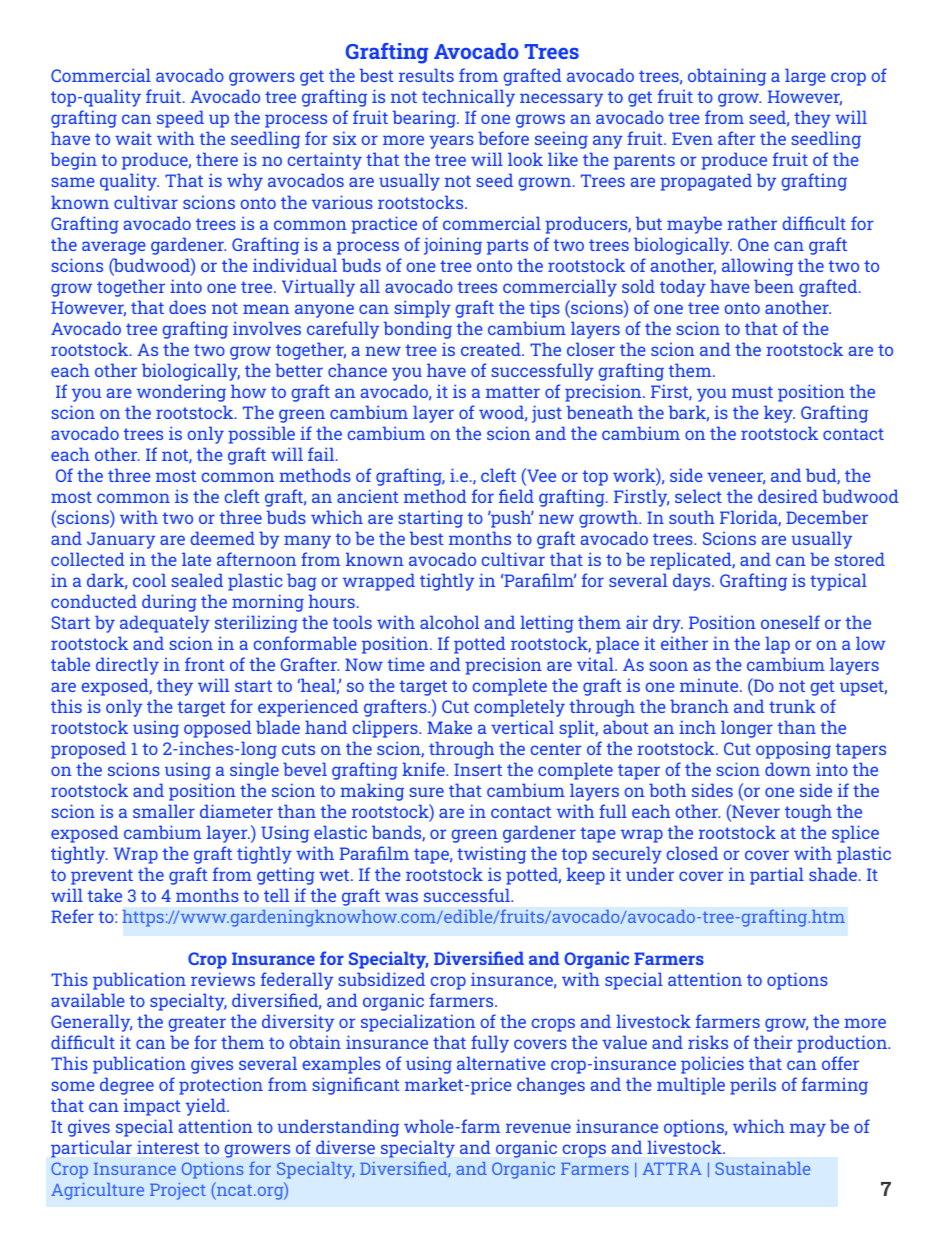 The width and height of the screenshot is (952, 1233). Describe the element at coordinates (345, 1147) in the screenshot. I see `diverse` at that location.
